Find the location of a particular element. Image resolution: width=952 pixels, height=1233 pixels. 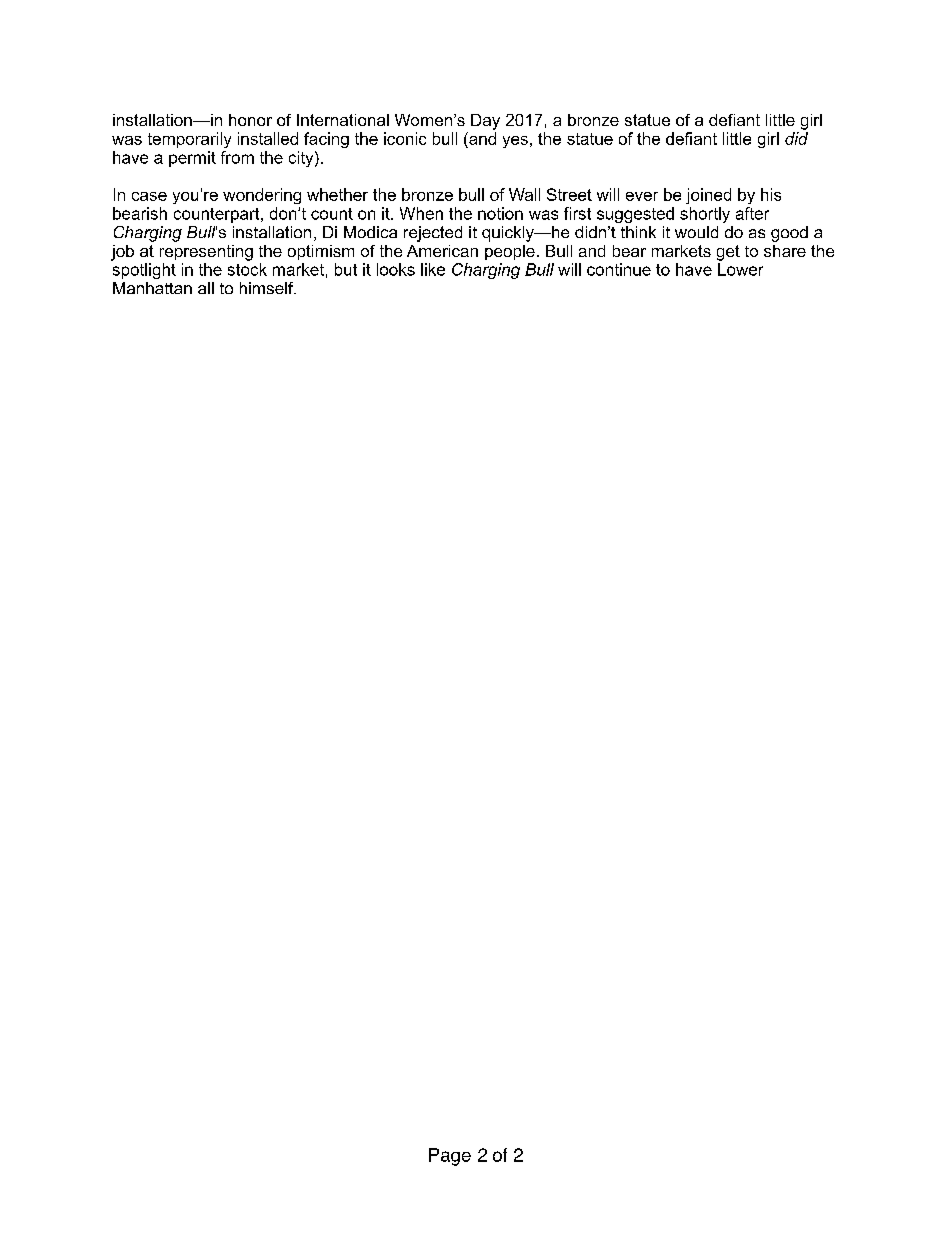

Page is located at coordinates (450, 1157).
